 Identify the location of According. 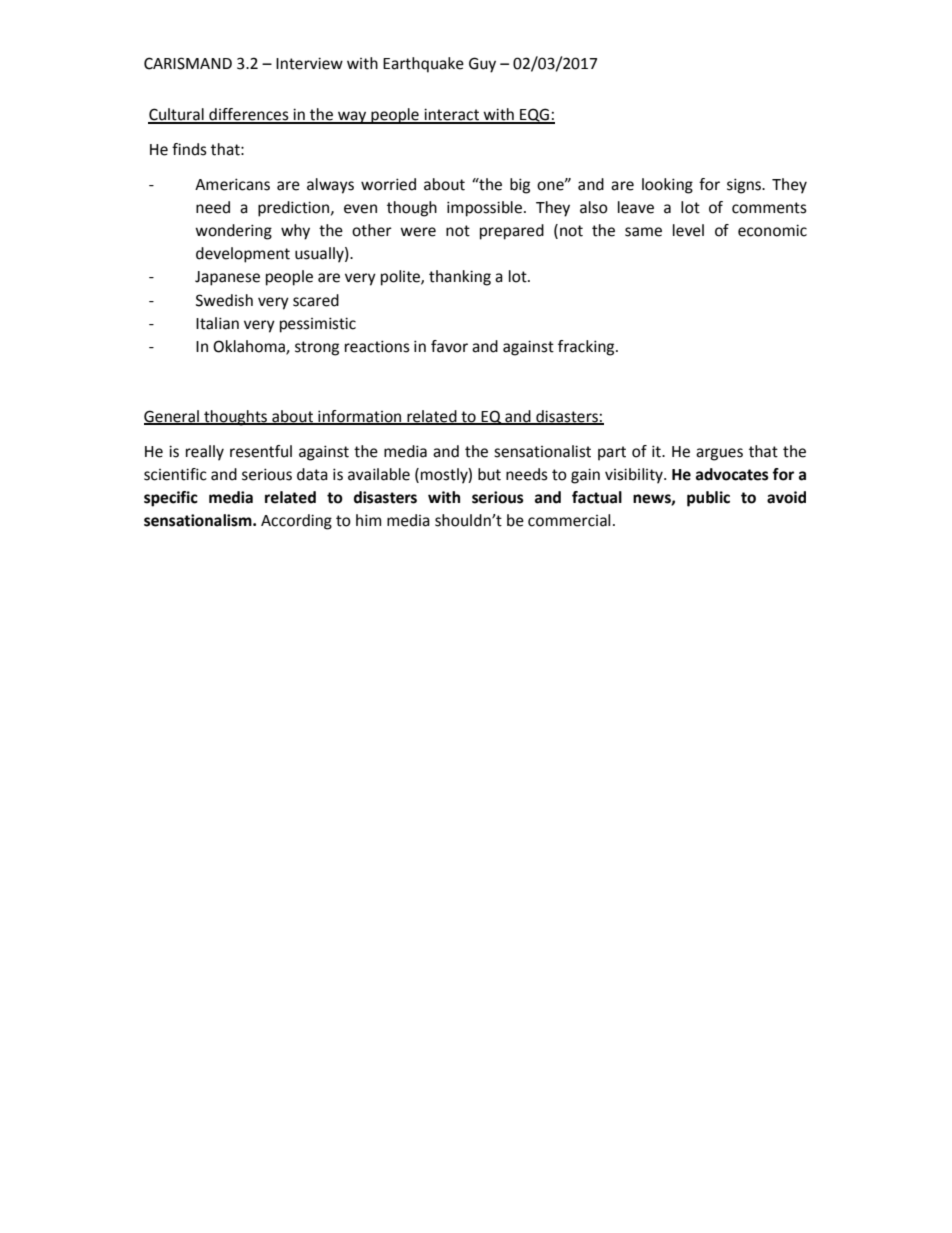
(296, 522).
